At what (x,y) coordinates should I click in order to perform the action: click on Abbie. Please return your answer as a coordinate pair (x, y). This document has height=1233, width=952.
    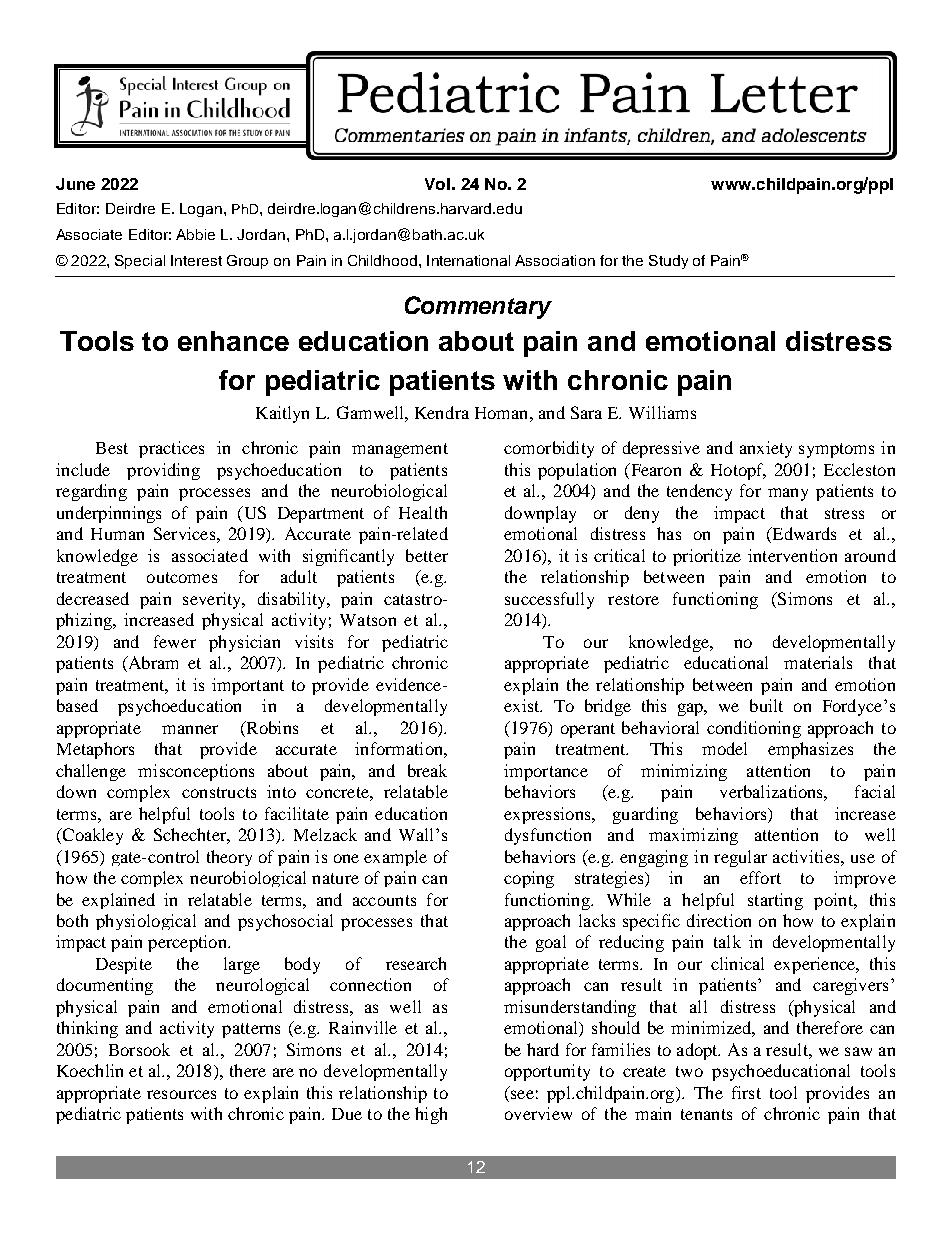
    Looking at the image, I should click on (195, 234).
